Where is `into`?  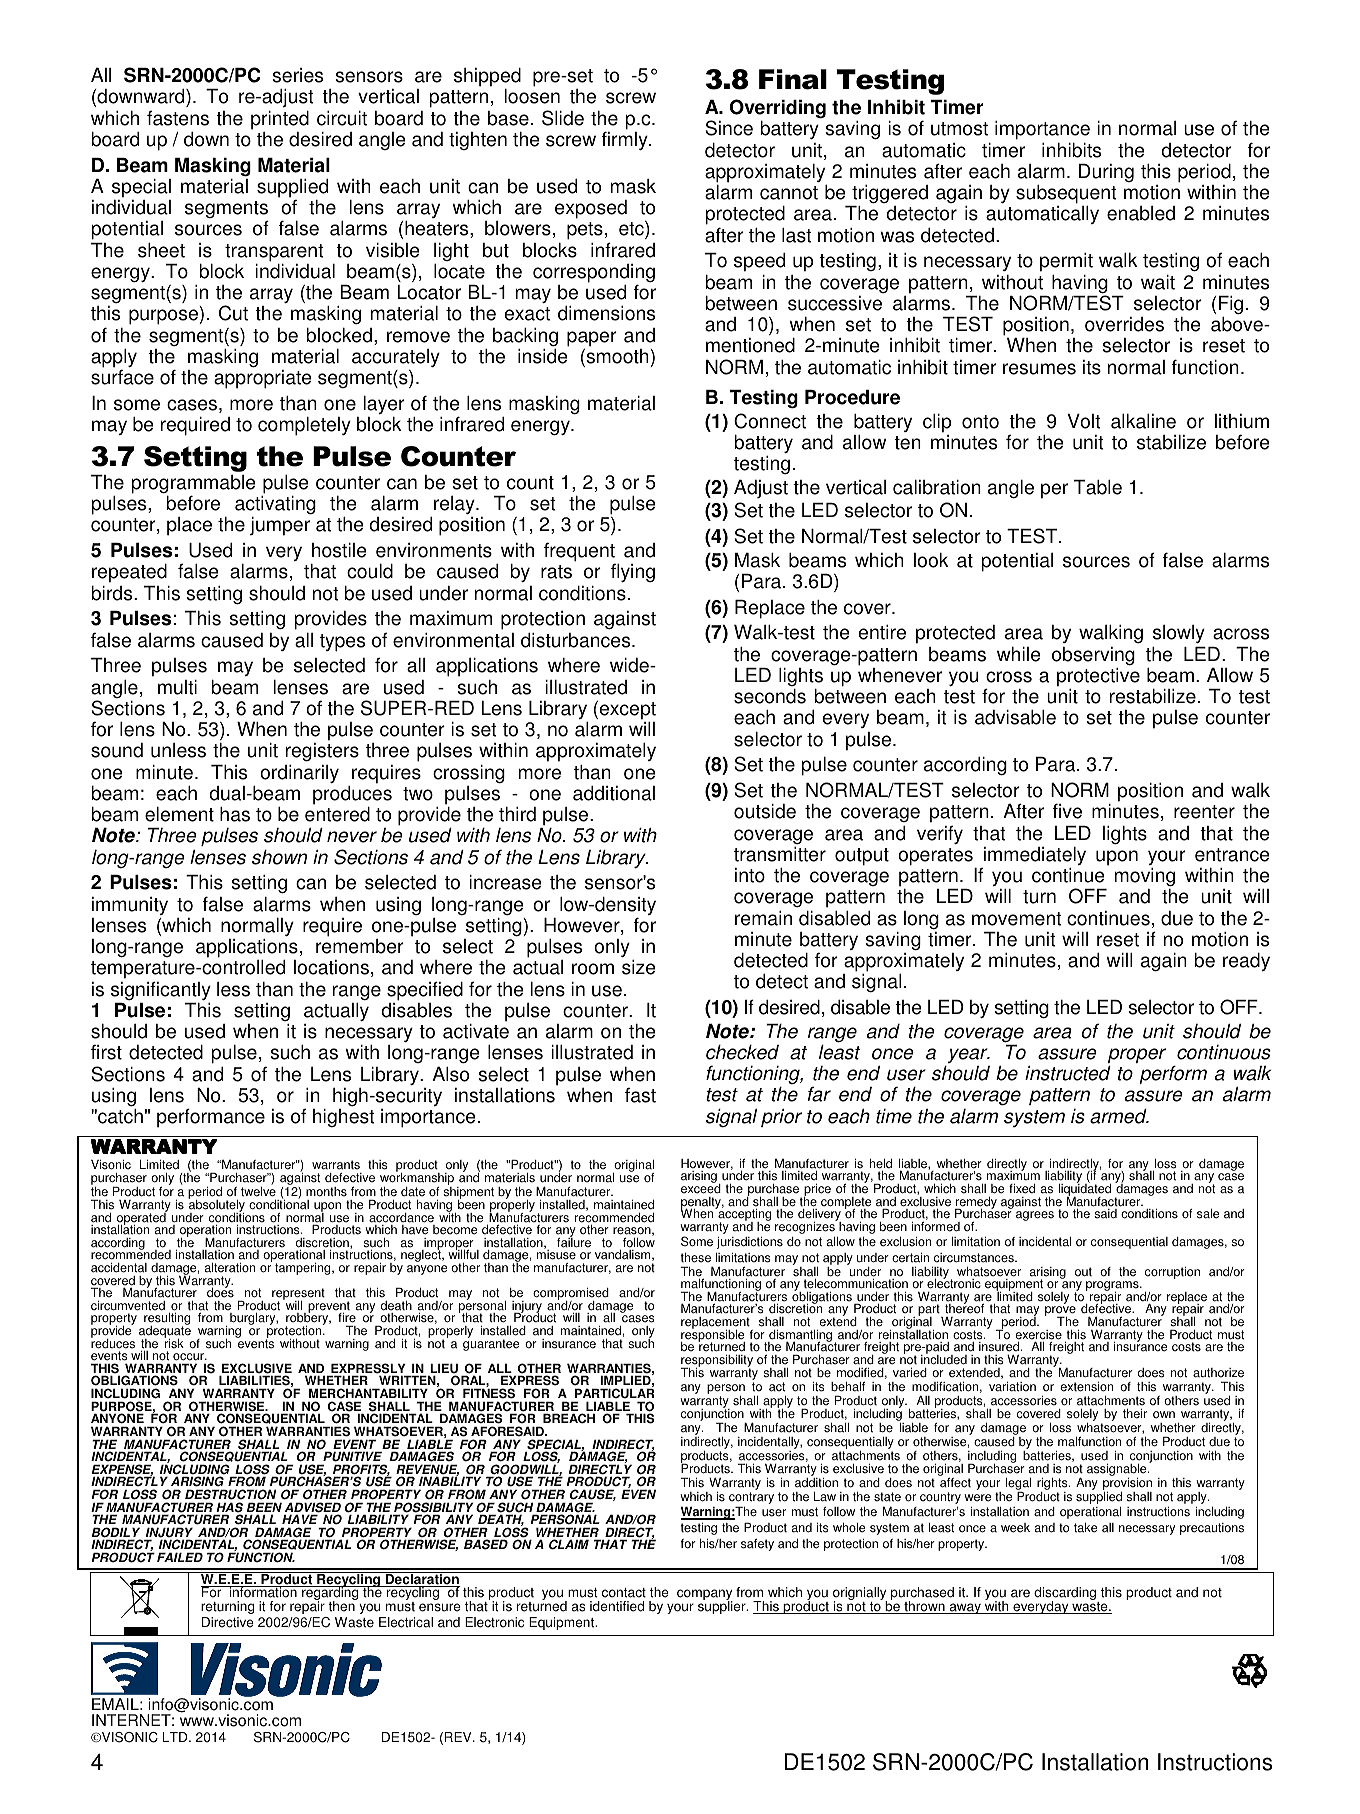 into is located at coordinates (750, 875).
